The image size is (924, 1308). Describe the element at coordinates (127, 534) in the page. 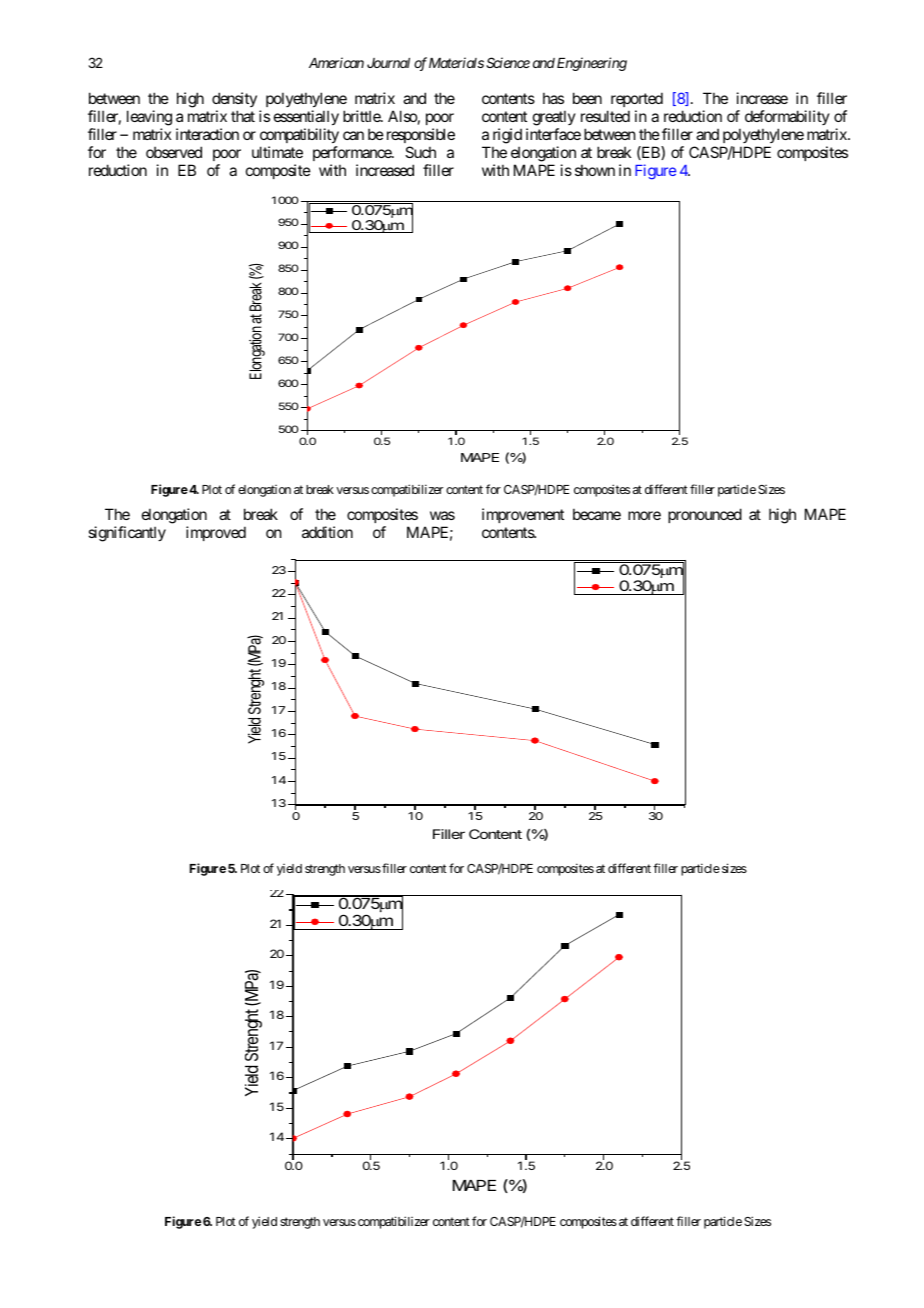

I see `significantly` at that location.
